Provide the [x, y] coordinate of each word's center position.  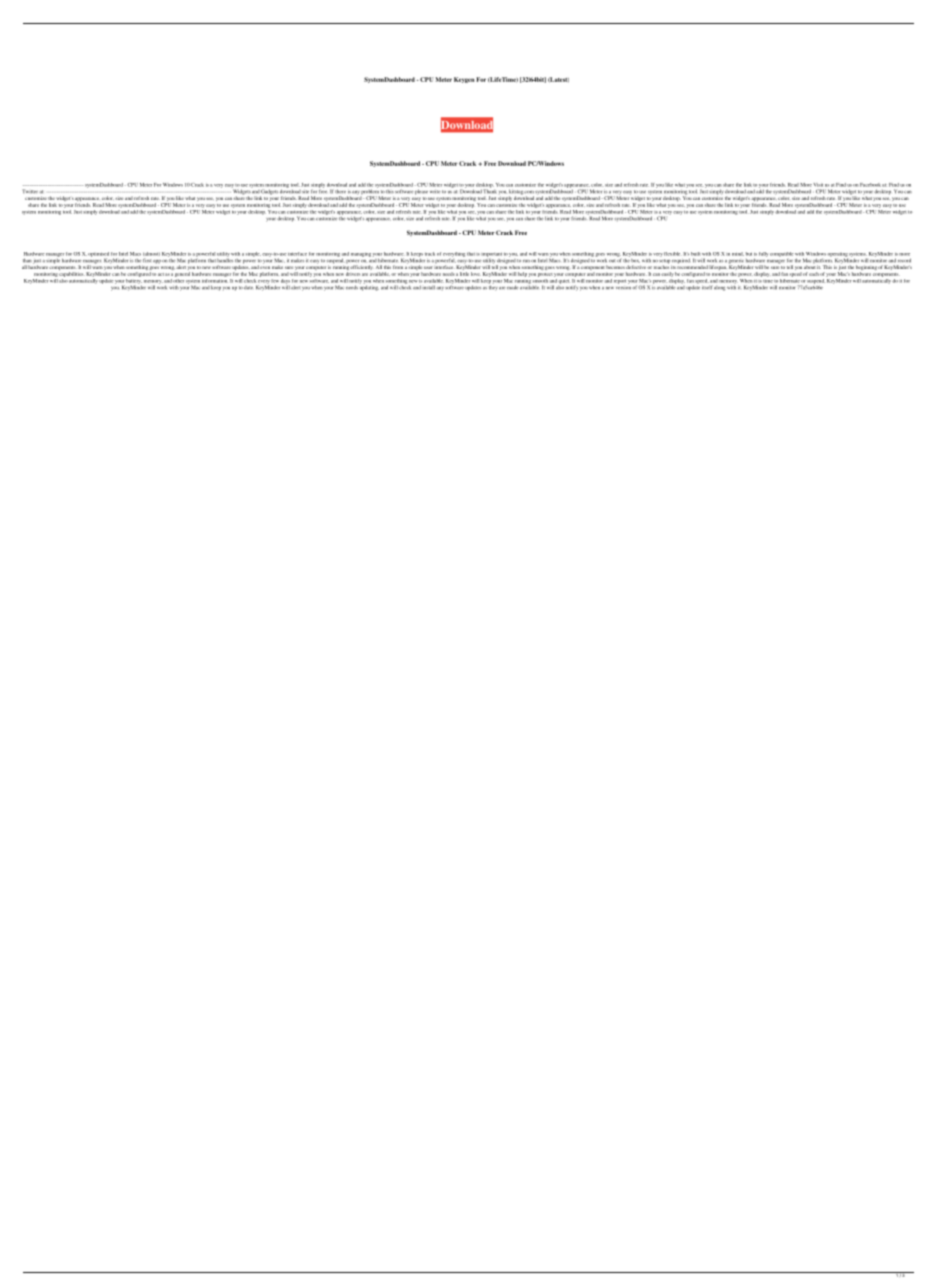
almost [151, 254]
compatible [782, 254]
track [430, 254]
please [421, 192]
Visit [818, 185]
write [434, 191]
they [493, 287]
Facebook [870, 185]
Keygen [464, 80]
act [161, 274]
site [305, 191]
